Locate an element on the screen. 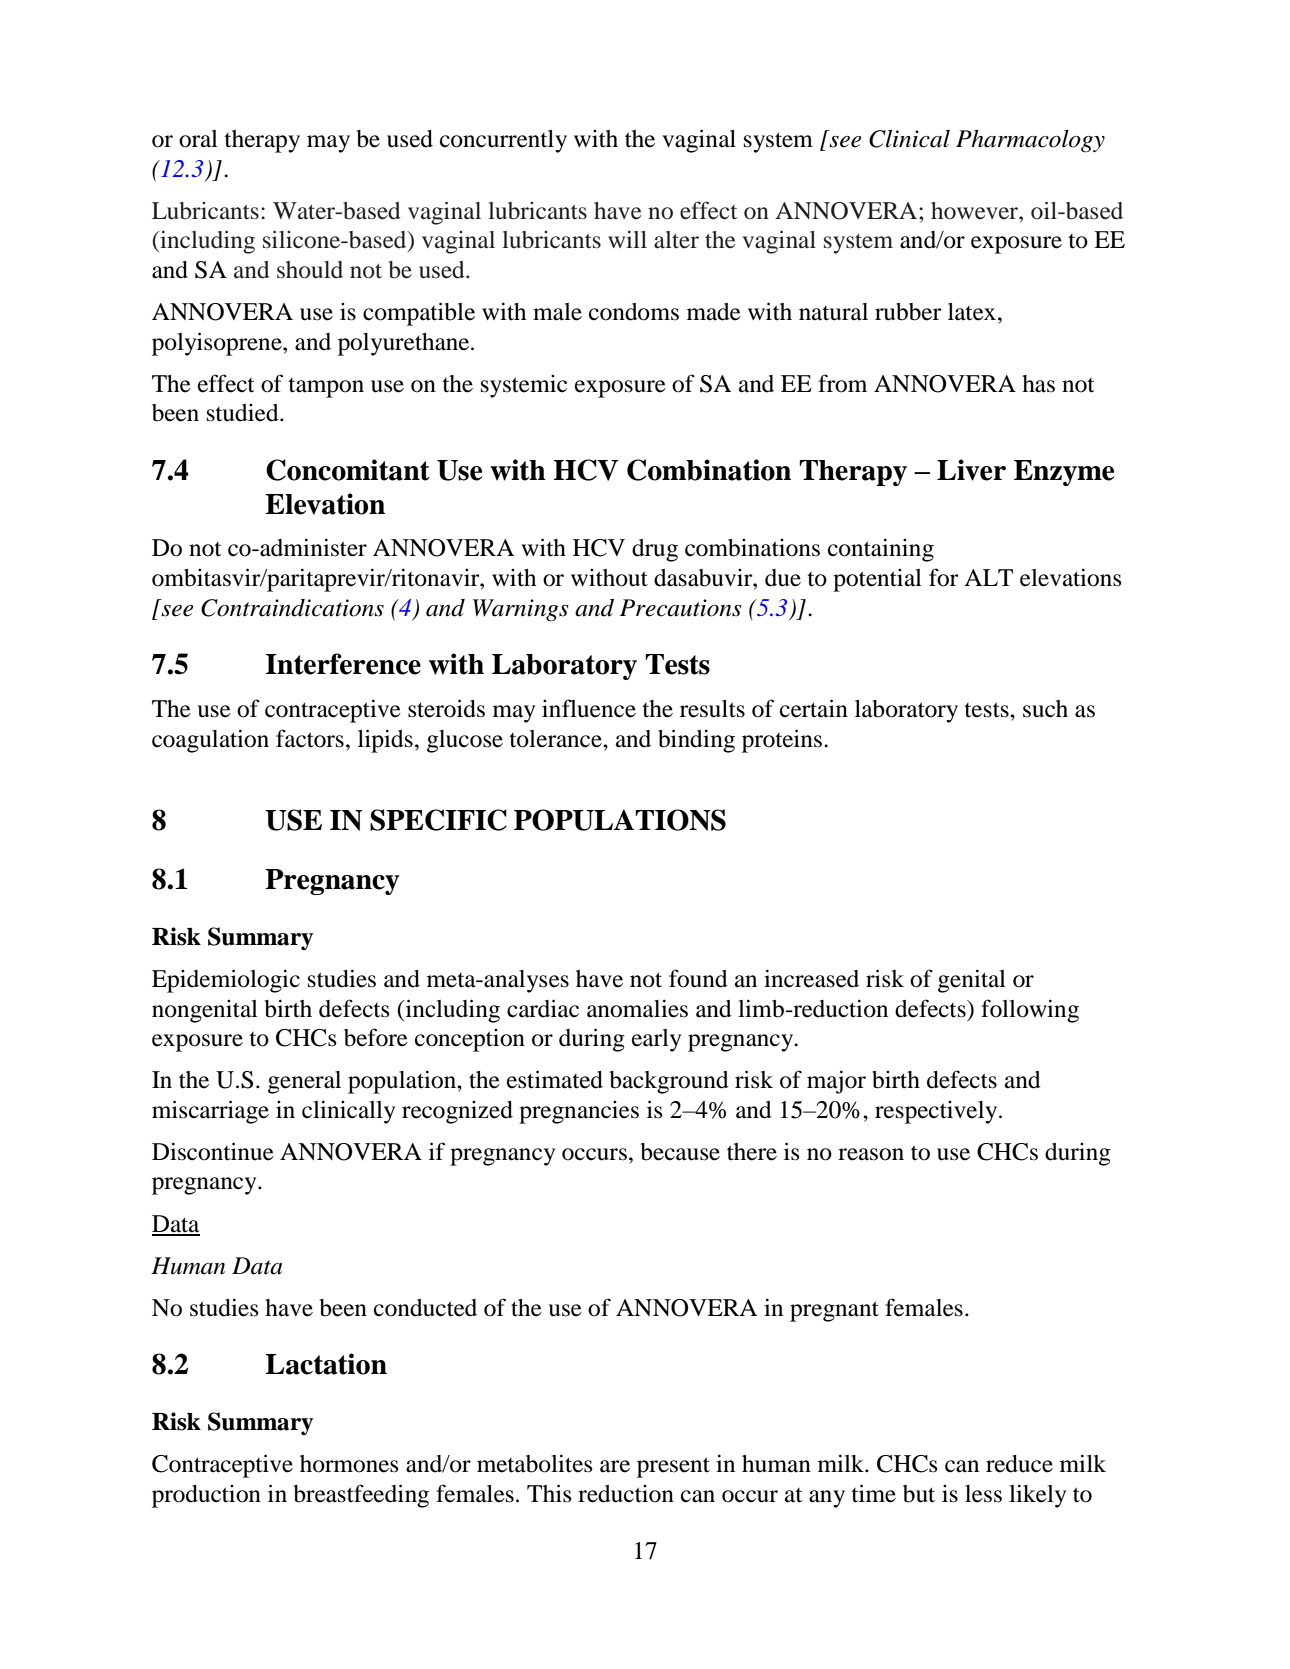 This screenshot has height=1669, width=1290. binding is located at coordinates (696, 741).
